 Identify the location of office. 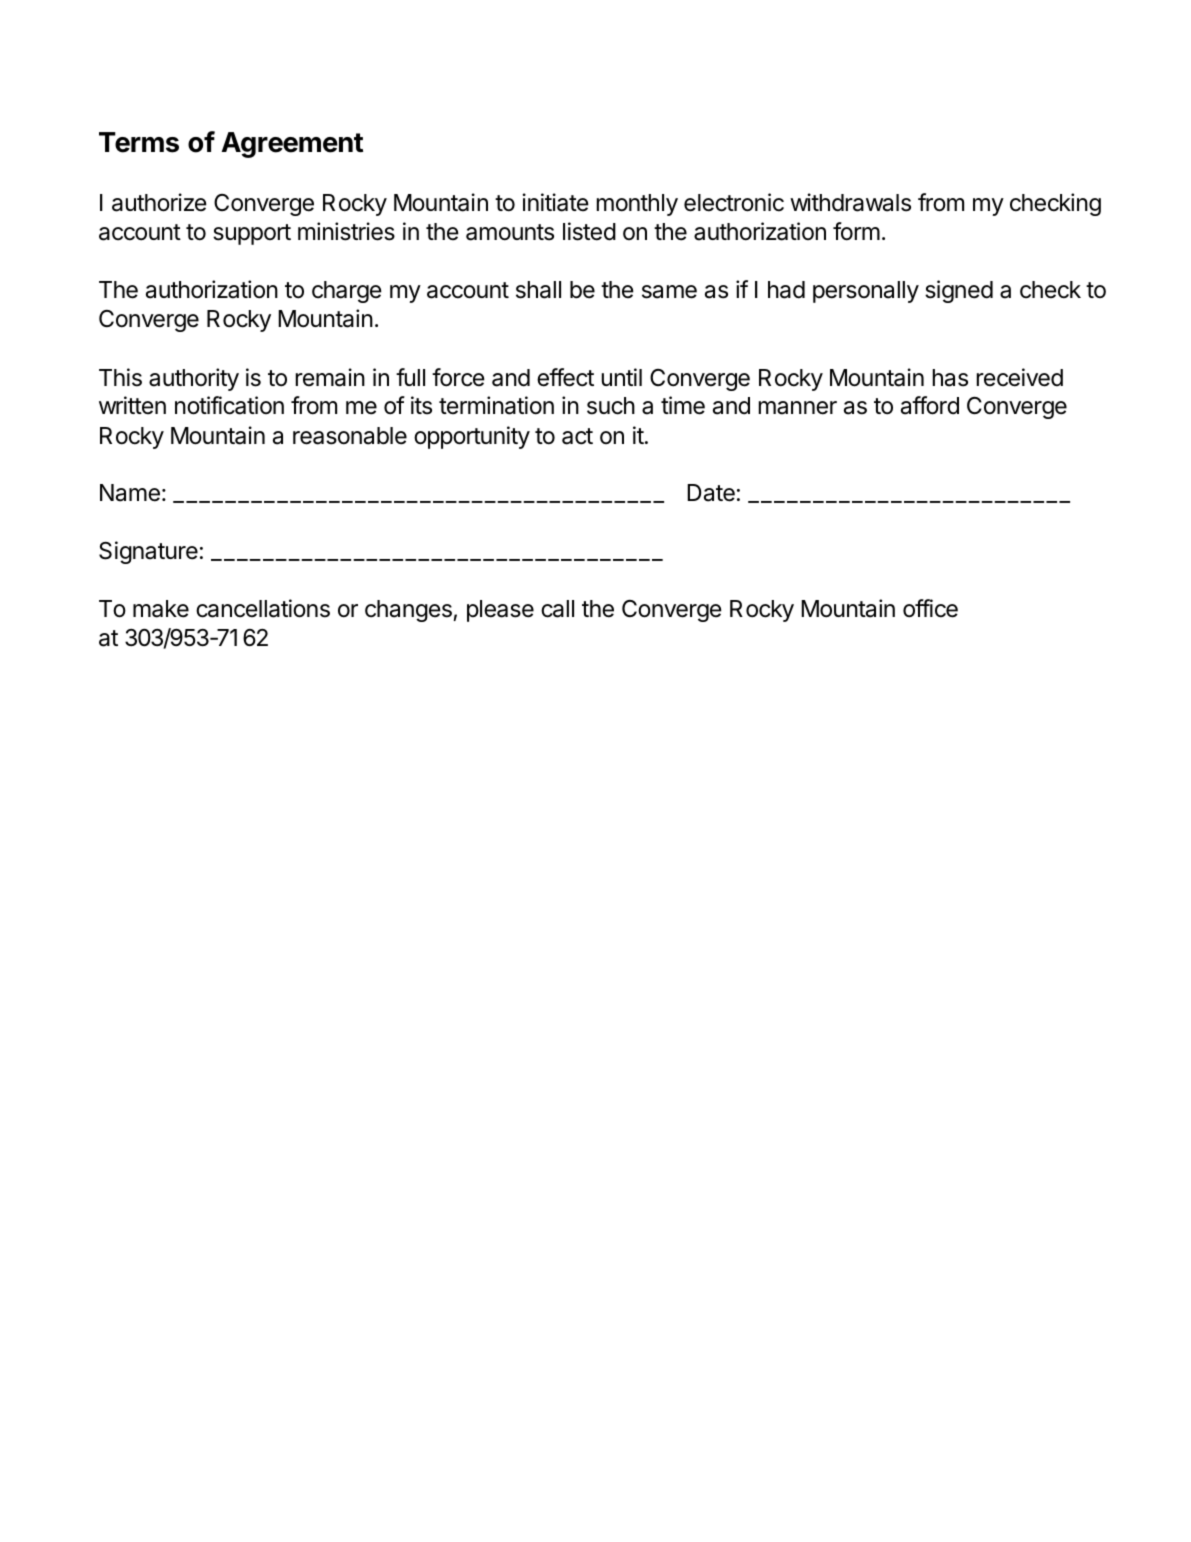
(930, 608).
